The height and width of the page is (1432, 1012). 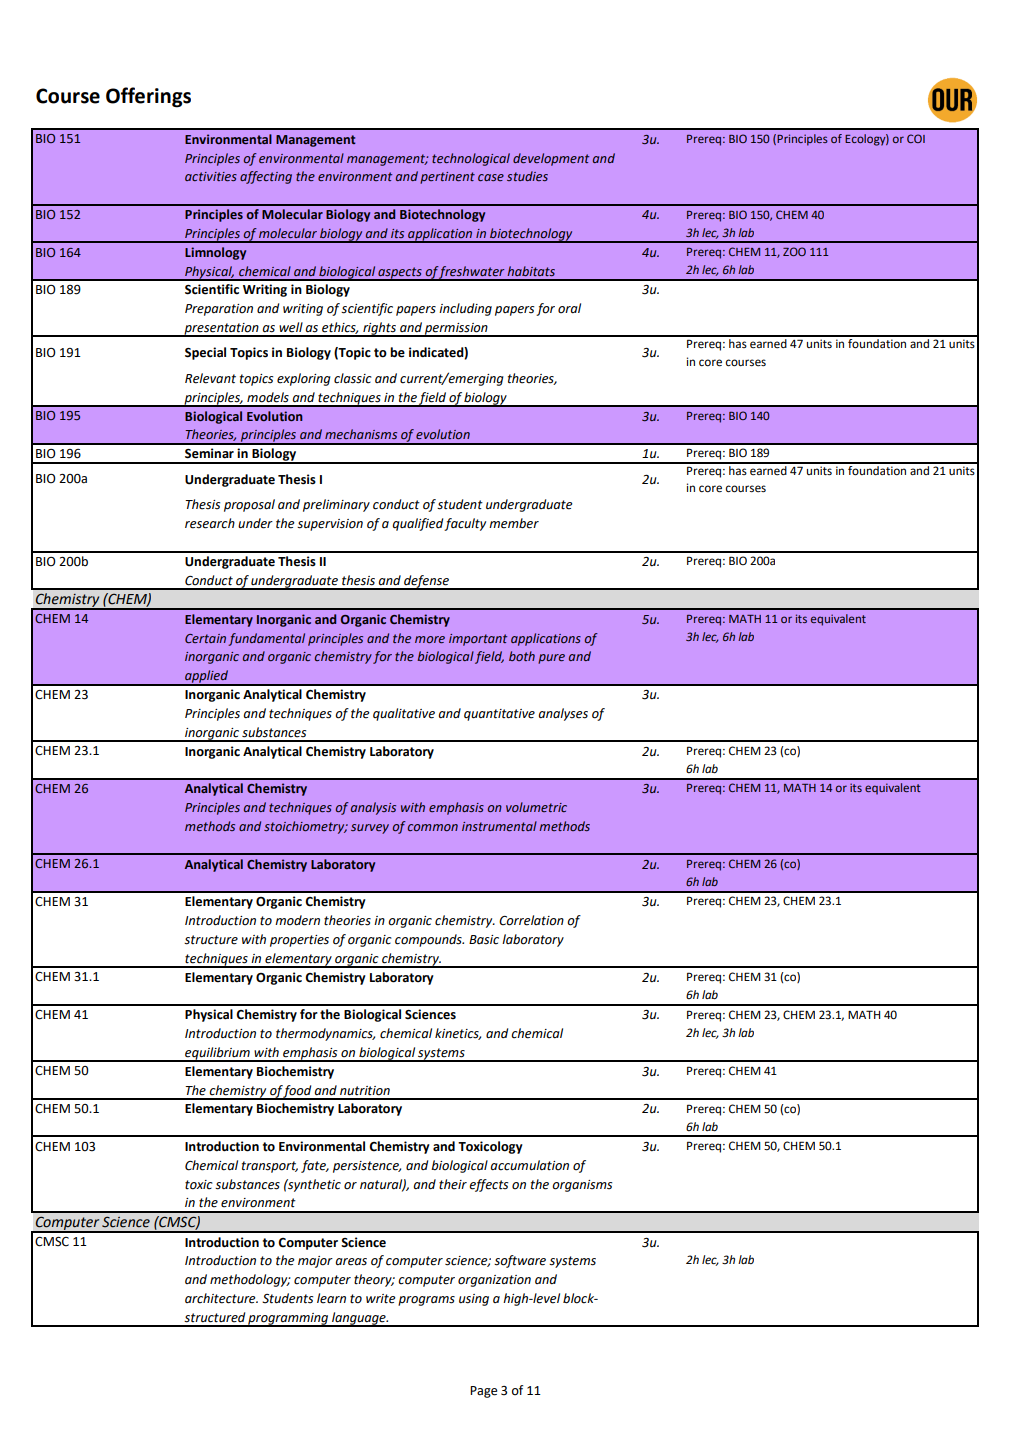 I want to click on ZOO, so click(x=794, y=251).
